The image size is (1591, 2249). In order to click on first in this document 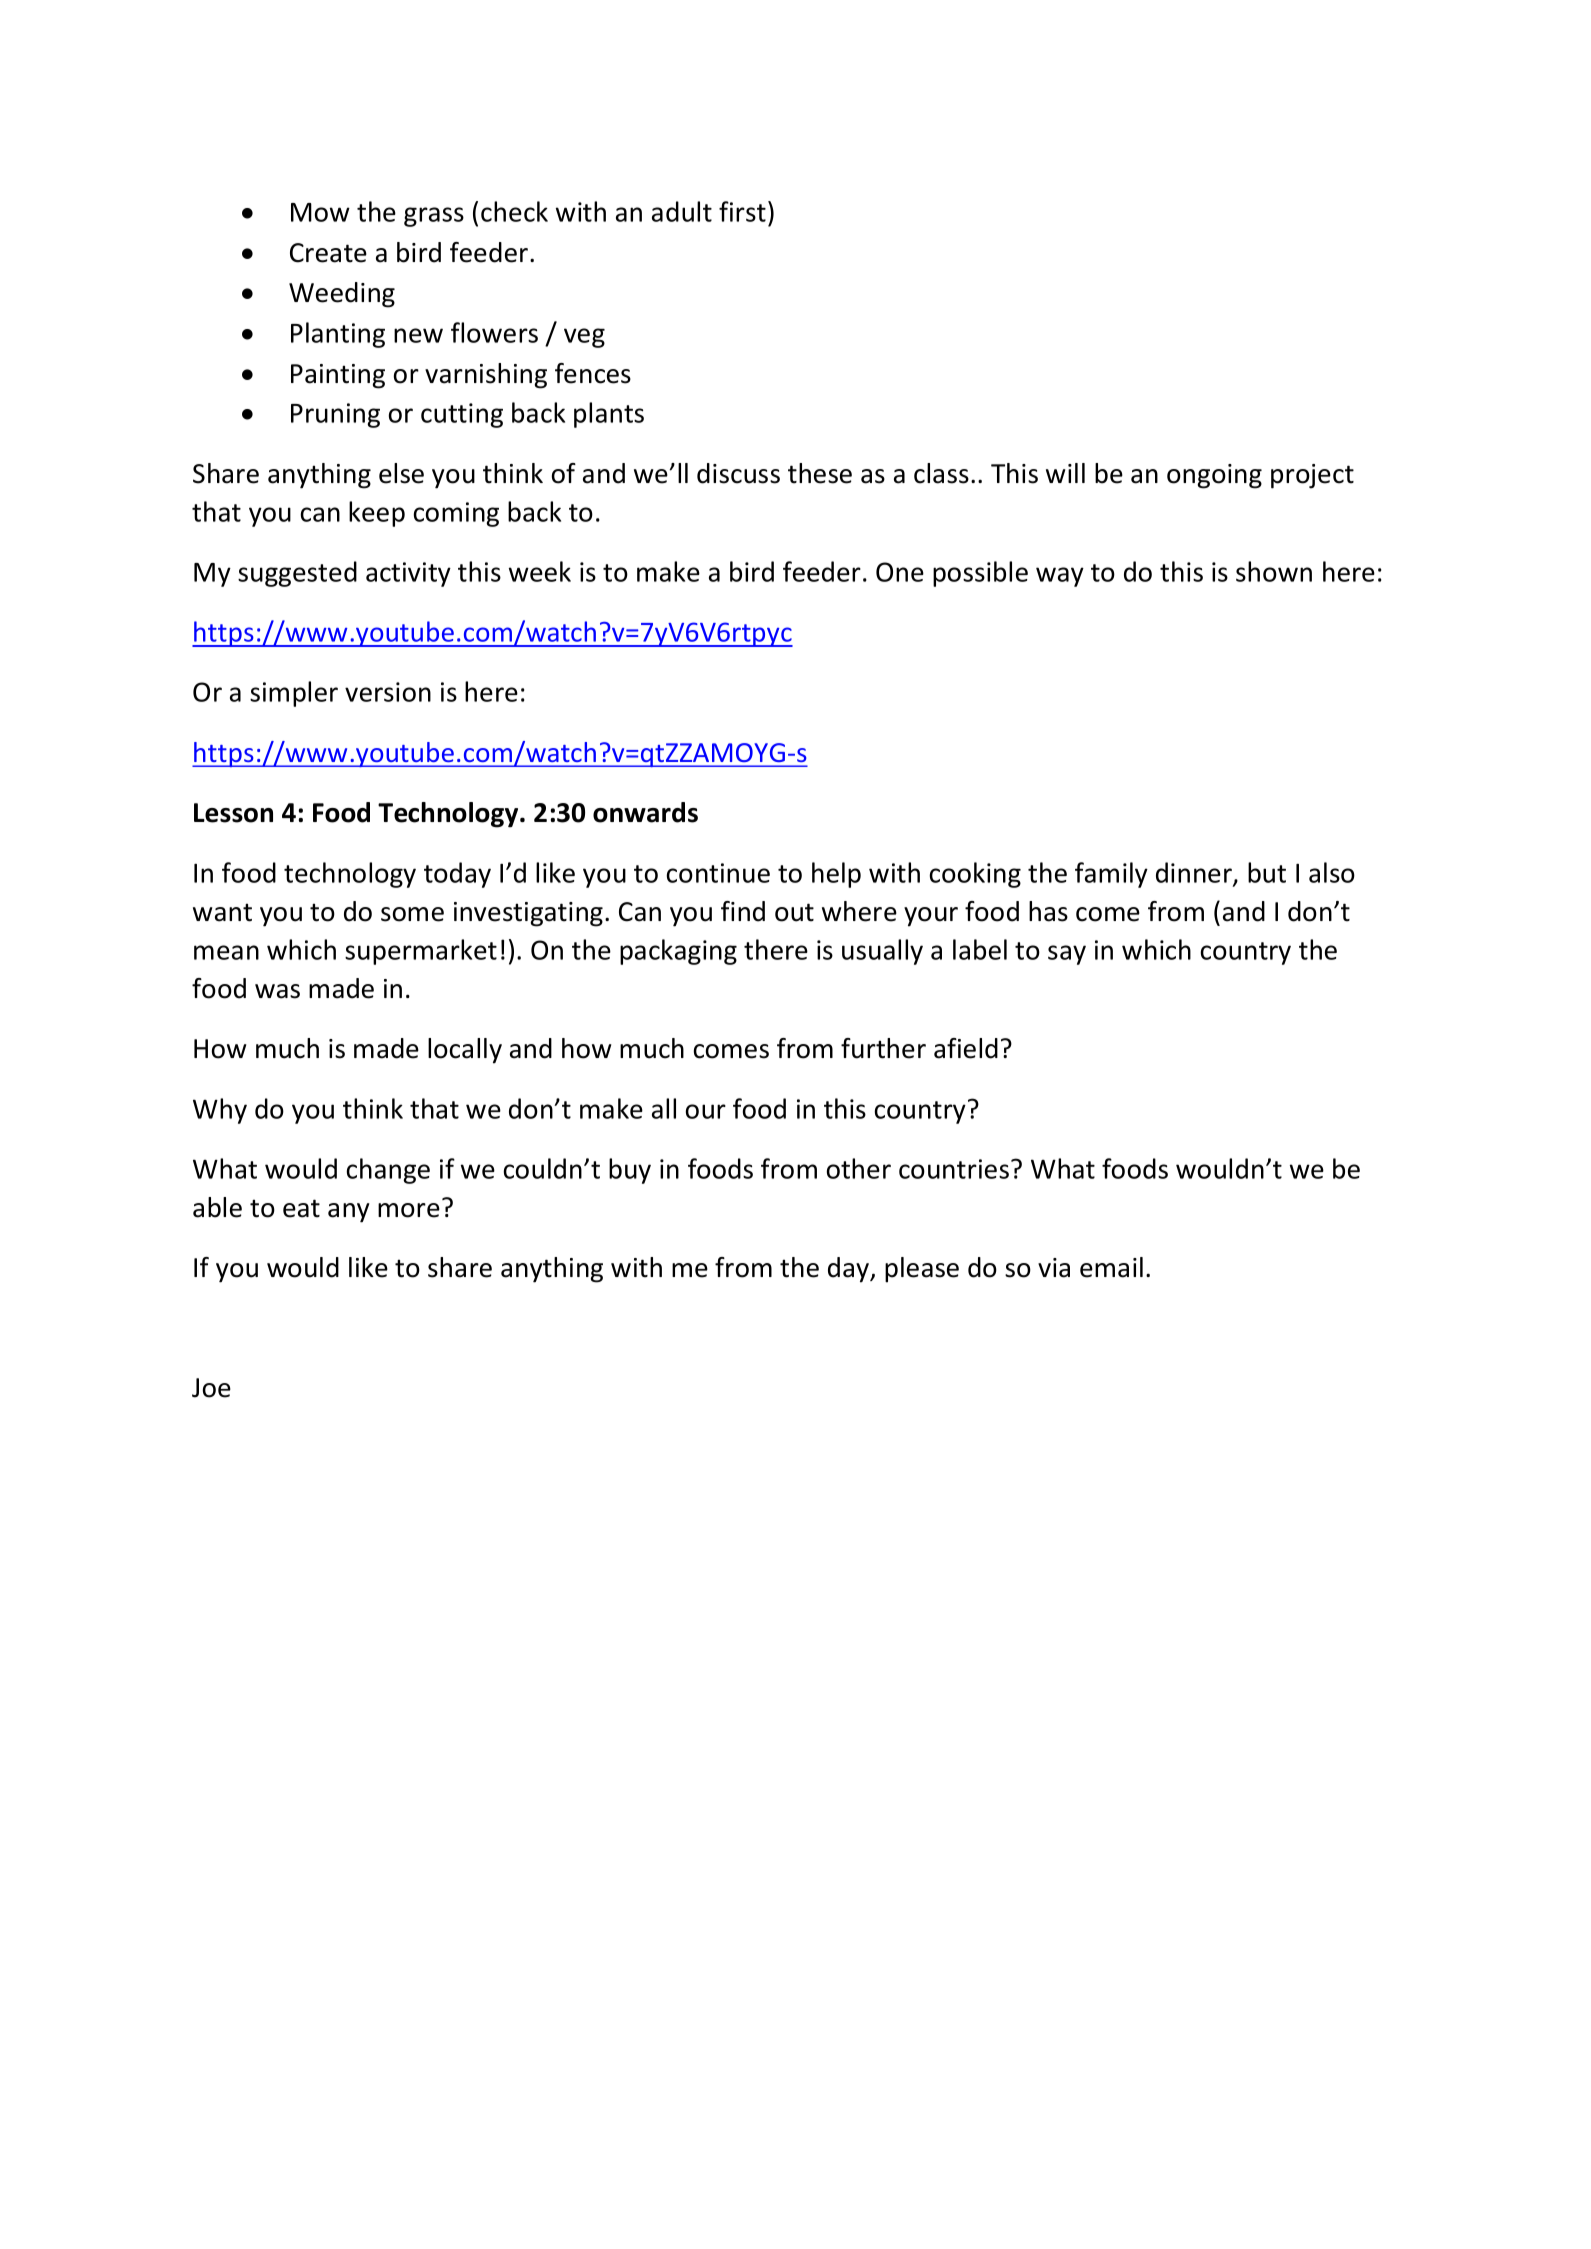, I will do `click(742, 211)`.
